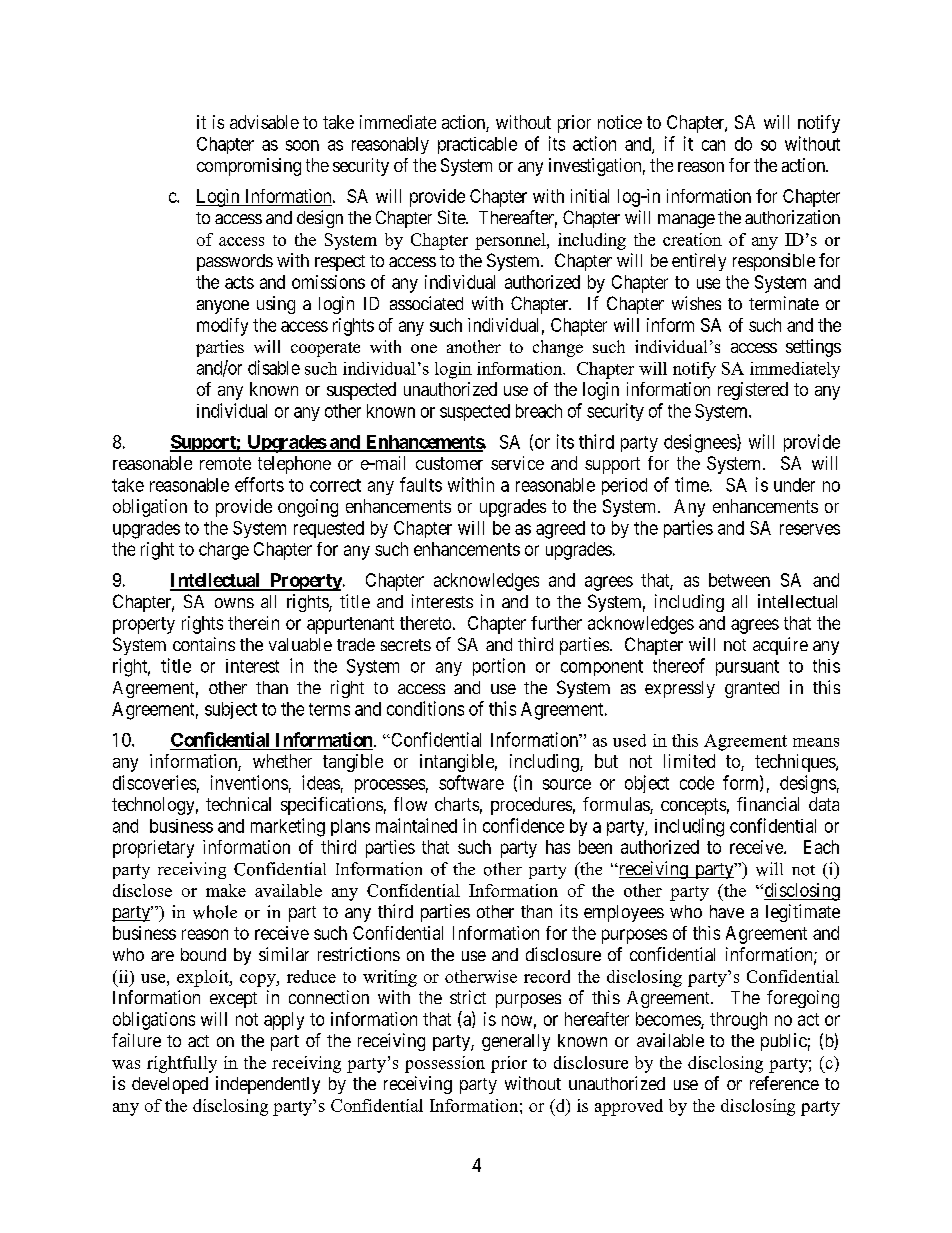  I want to click on practicable, so click(477, 145).
